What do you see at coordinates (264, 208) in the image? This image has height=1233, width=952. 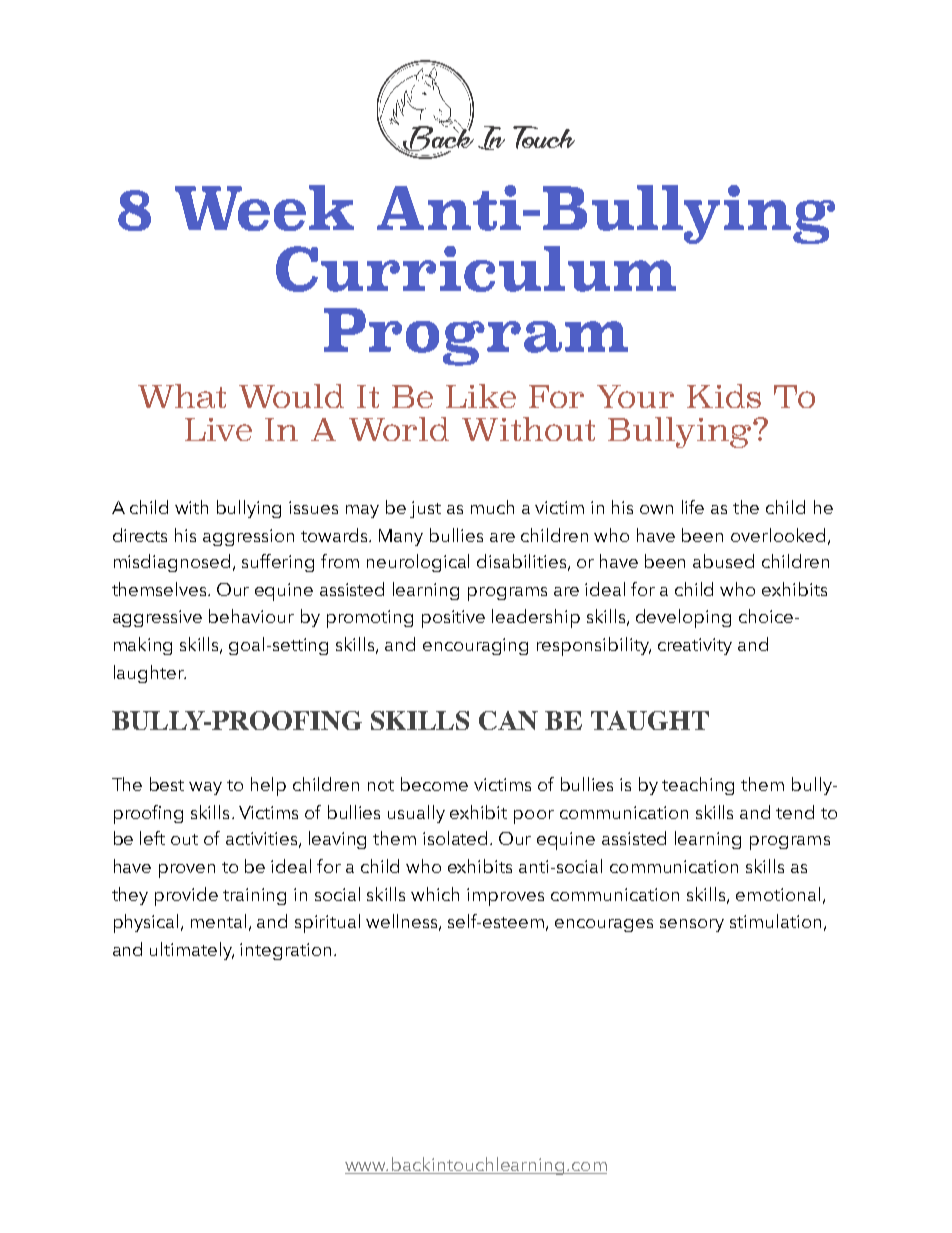 I see `Week` at bounding box center [264, 208].
